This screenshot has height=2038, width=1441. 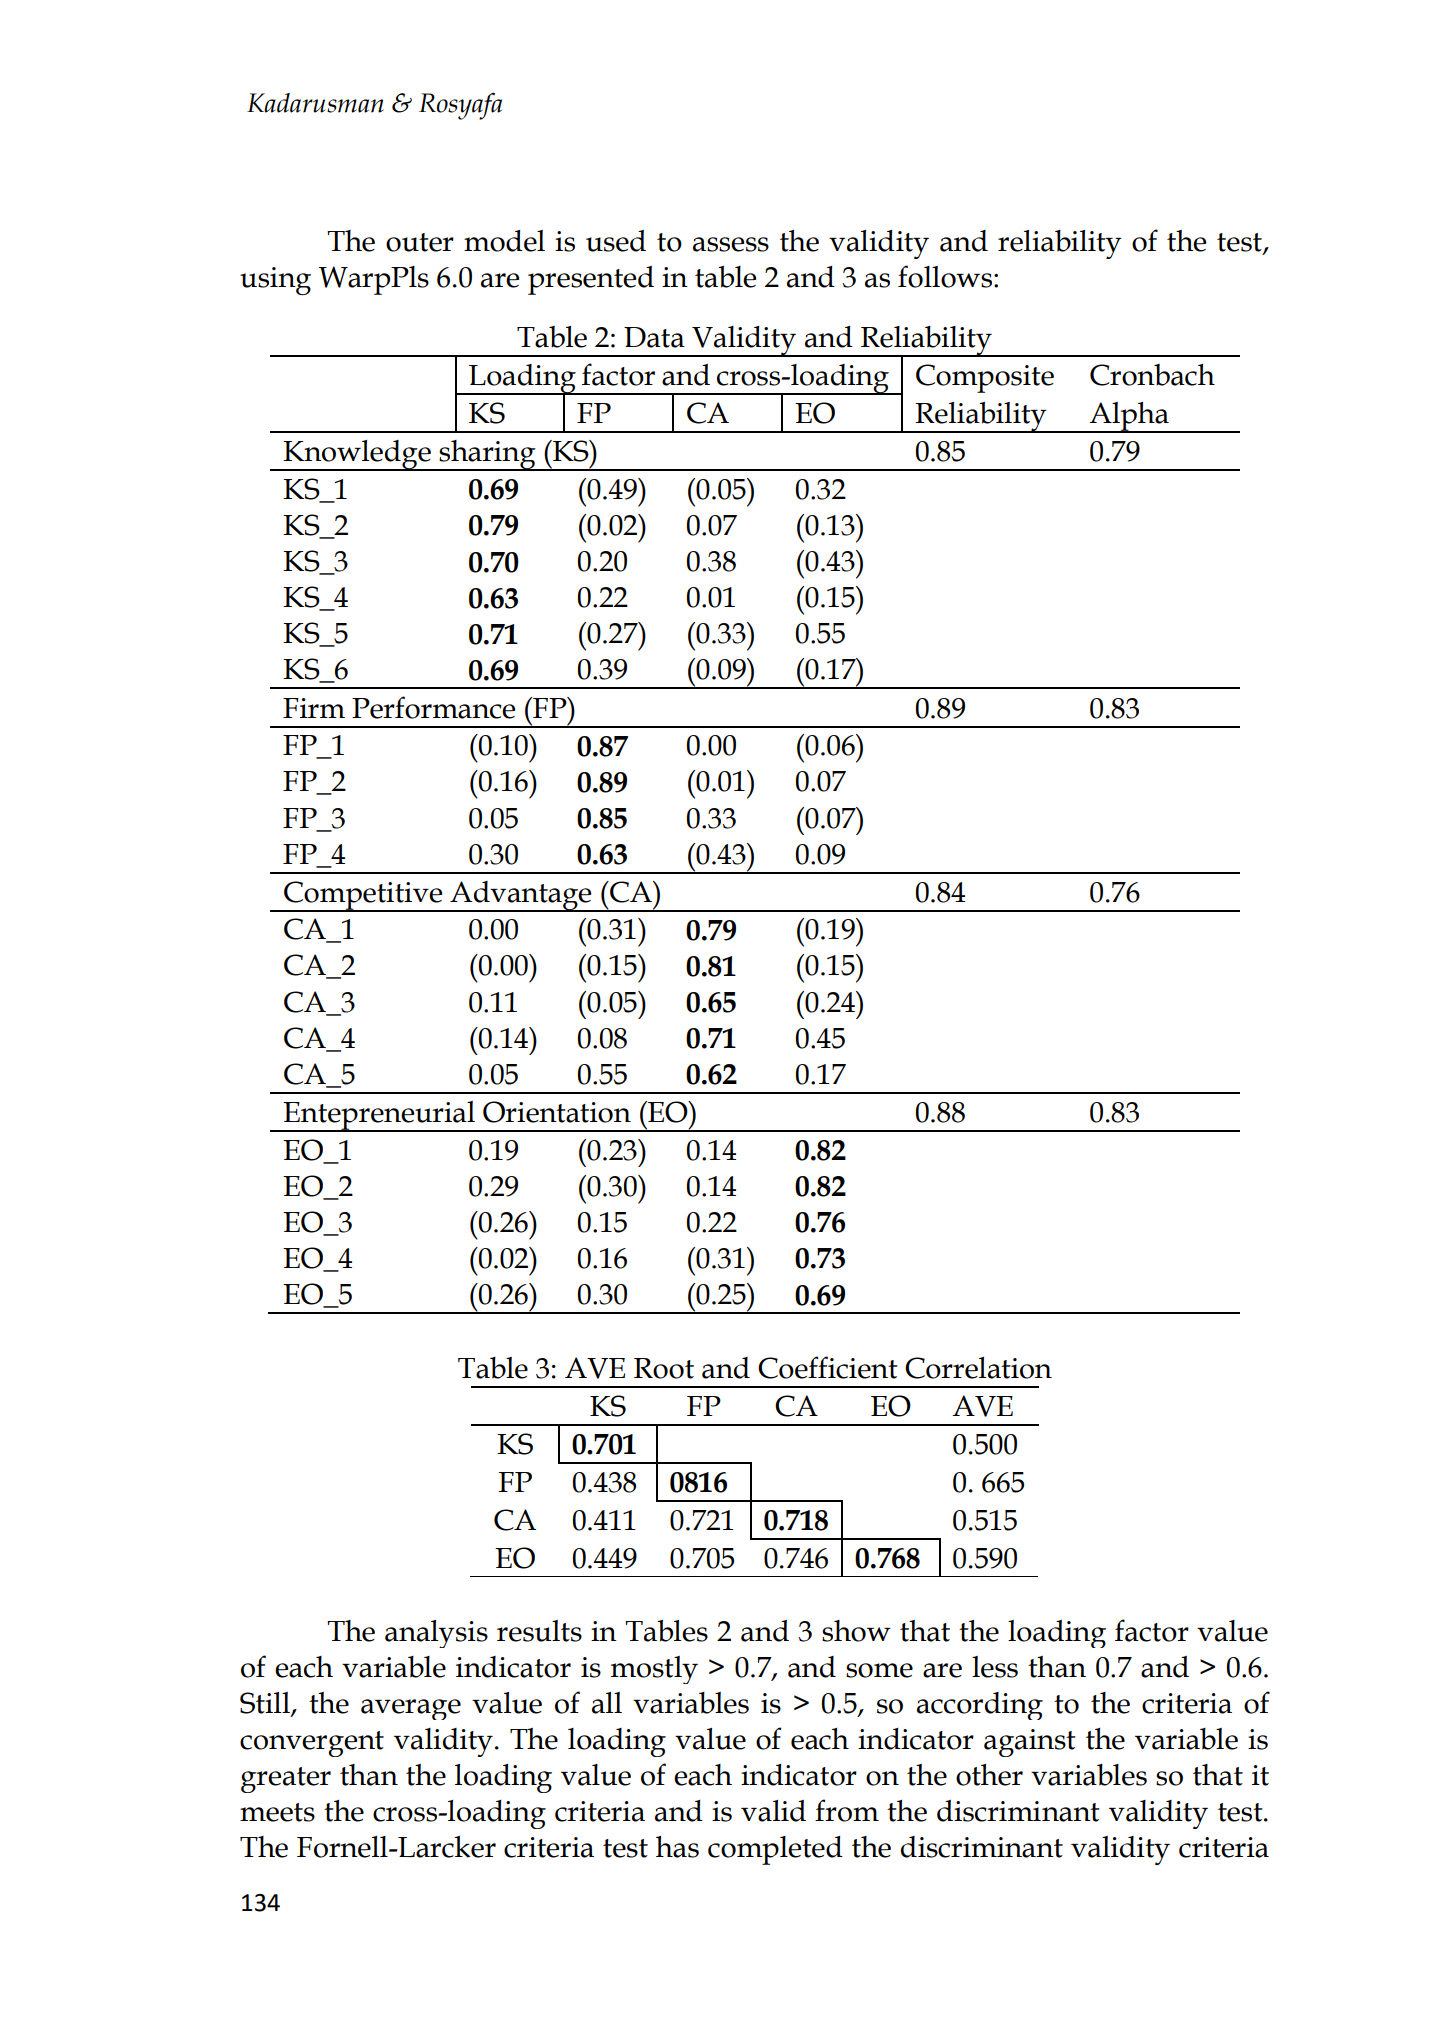 I want to click on Correlation, so click(x=978, y=1368).
